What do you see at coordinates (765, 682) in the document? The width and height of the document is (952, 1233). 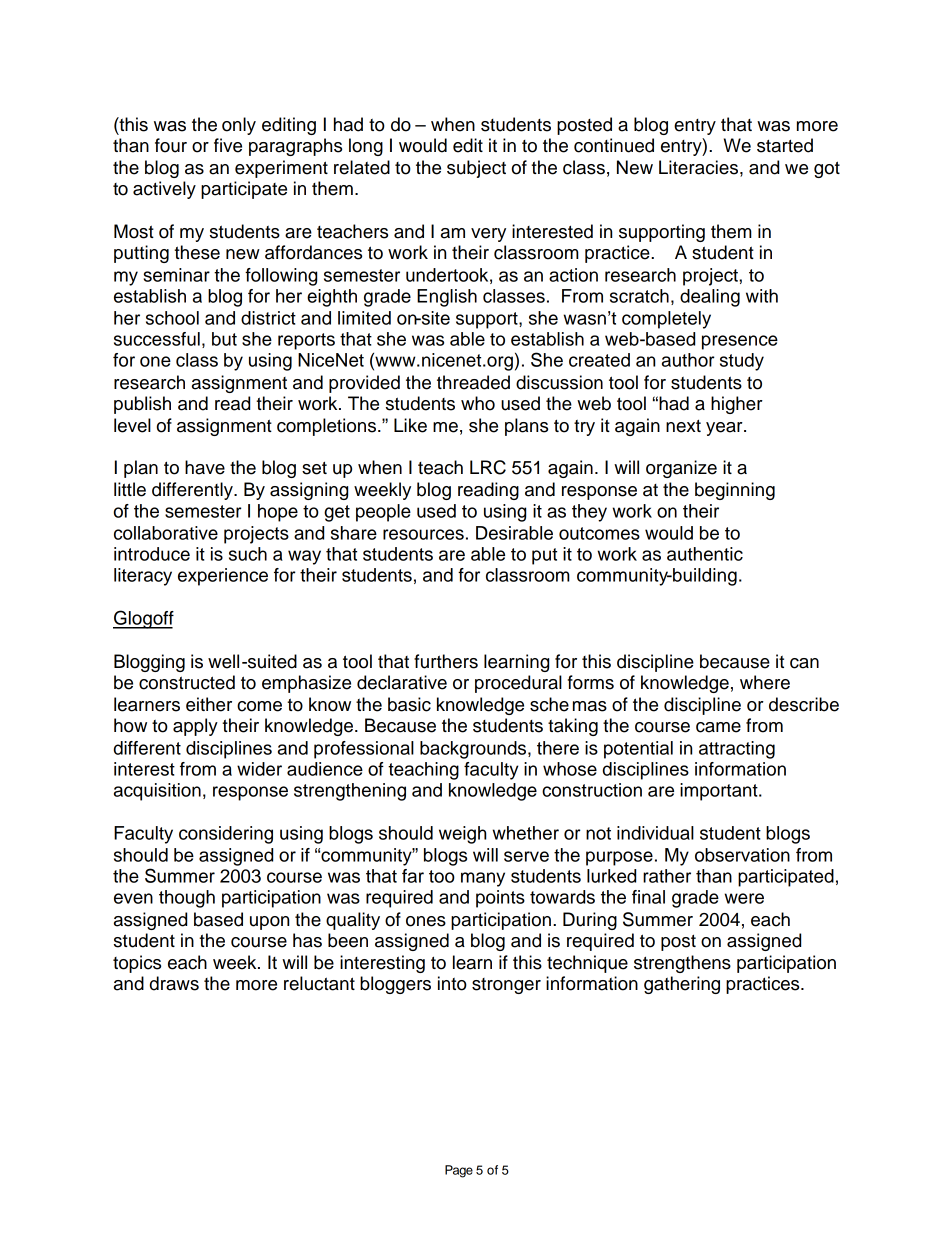 I see `where` at bounding box center [765, 682].
